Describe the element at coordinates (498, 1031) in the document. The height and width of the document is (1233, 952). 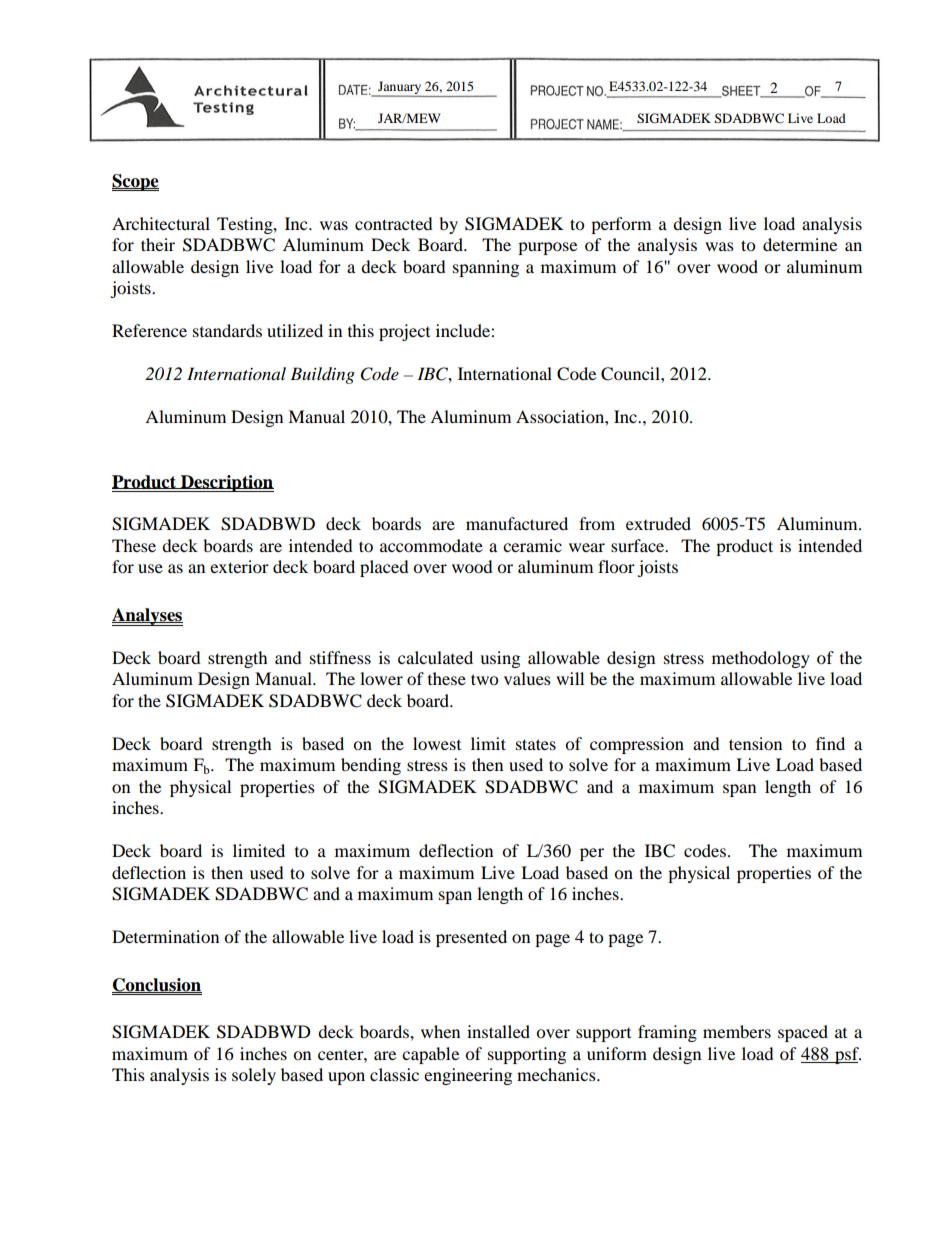
I see `installed` at that location.
